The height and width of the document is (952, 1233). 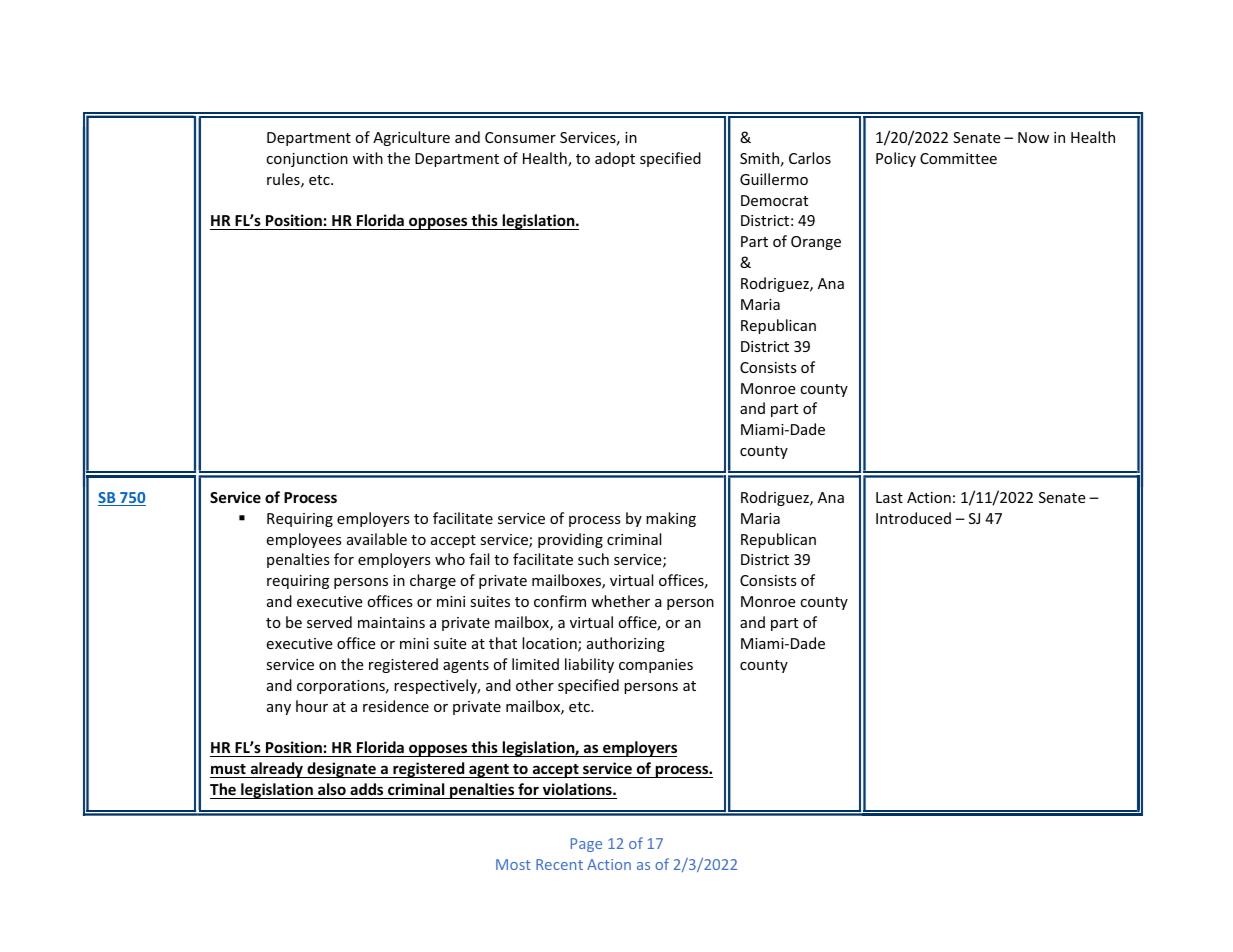 What do you see at coordinates (586, 845) in the document?
I see `Page` at bounding box center [586, 845].
